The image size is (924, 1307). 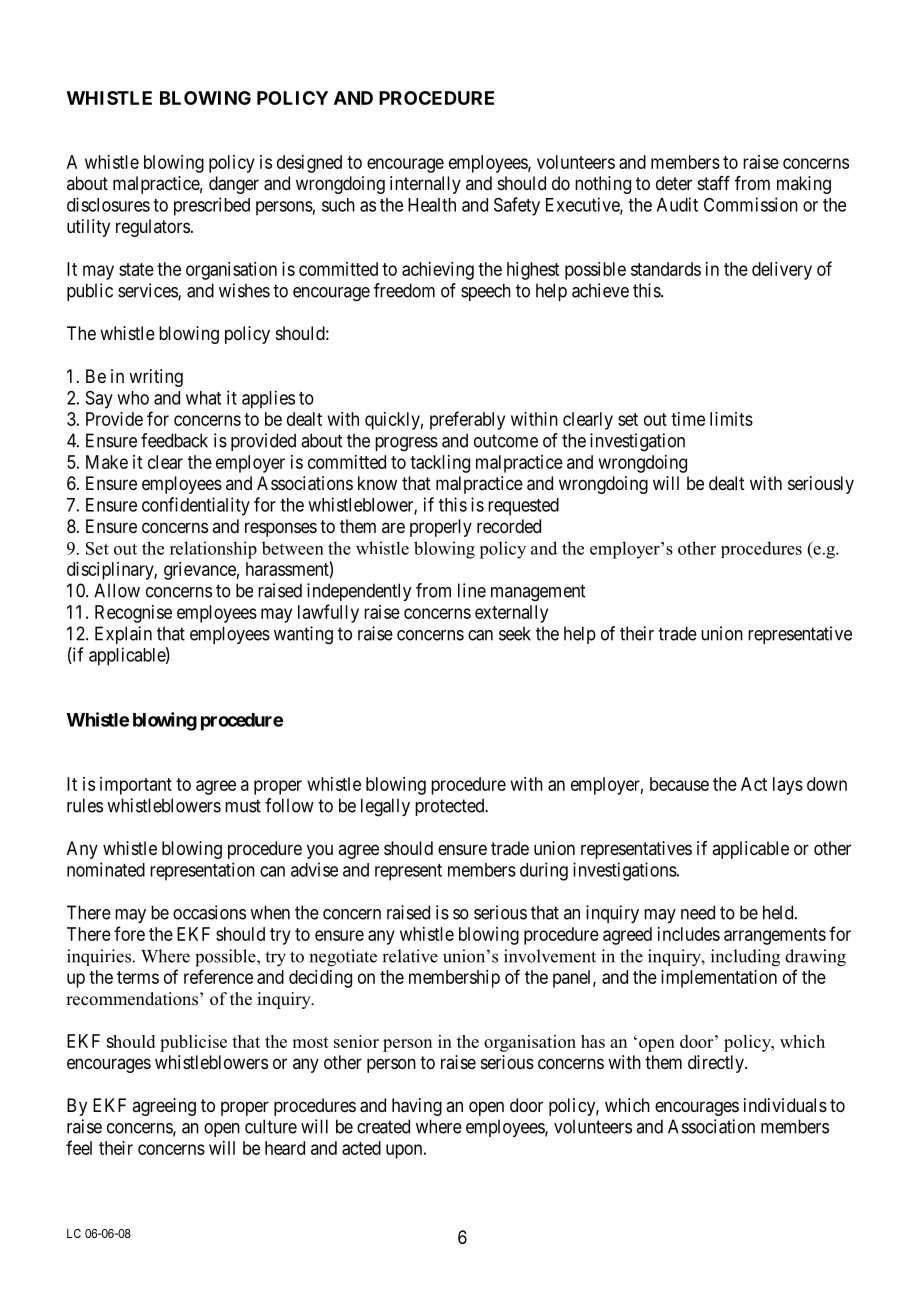 I want to click on Commission, so click(x=751, y=204).
